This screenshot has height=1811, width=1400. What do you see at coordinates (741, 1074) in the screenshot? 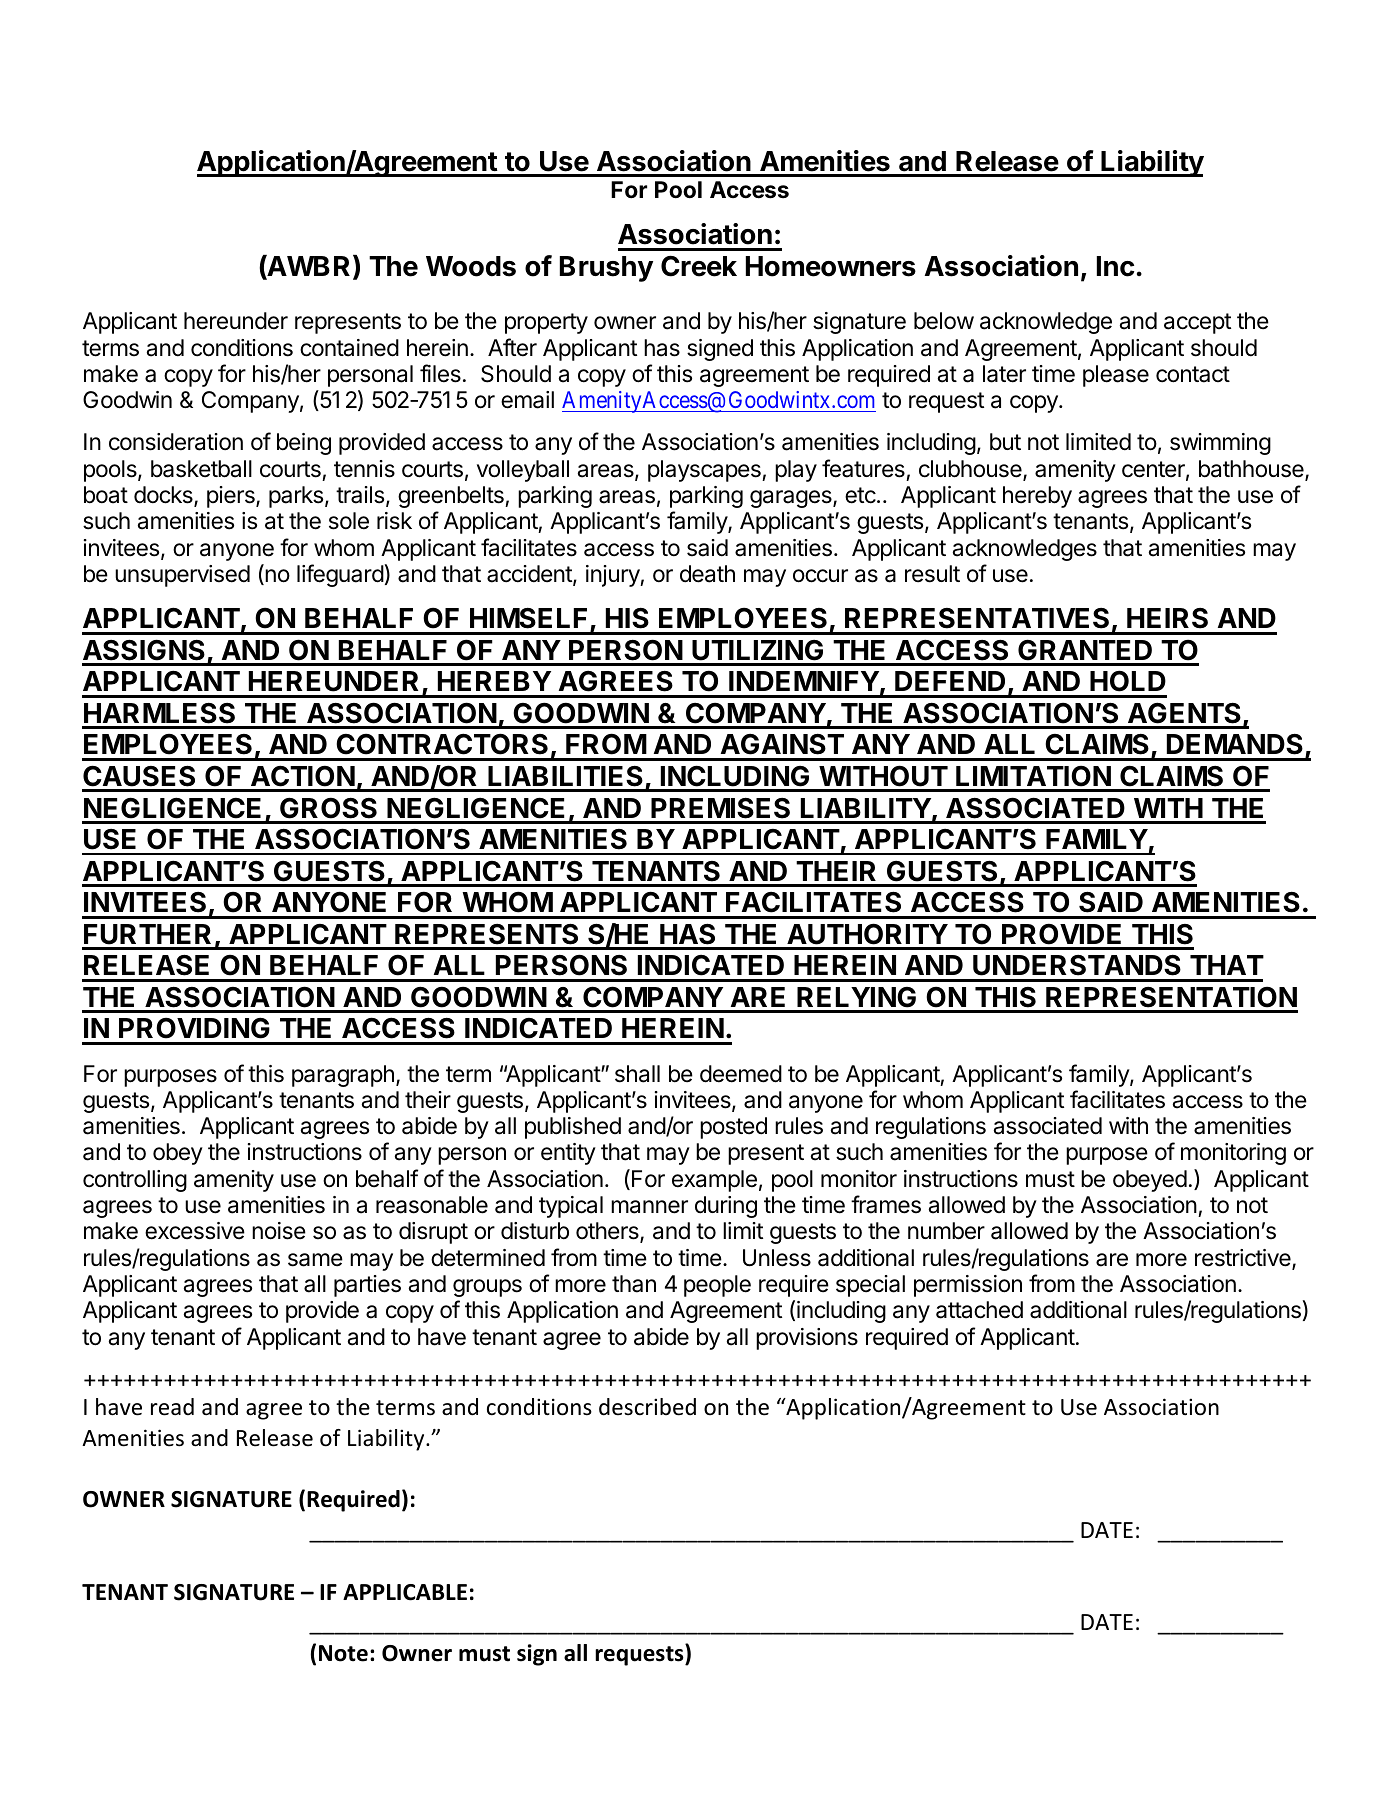
I see `deemed` at bounding box center [741, 1074].
